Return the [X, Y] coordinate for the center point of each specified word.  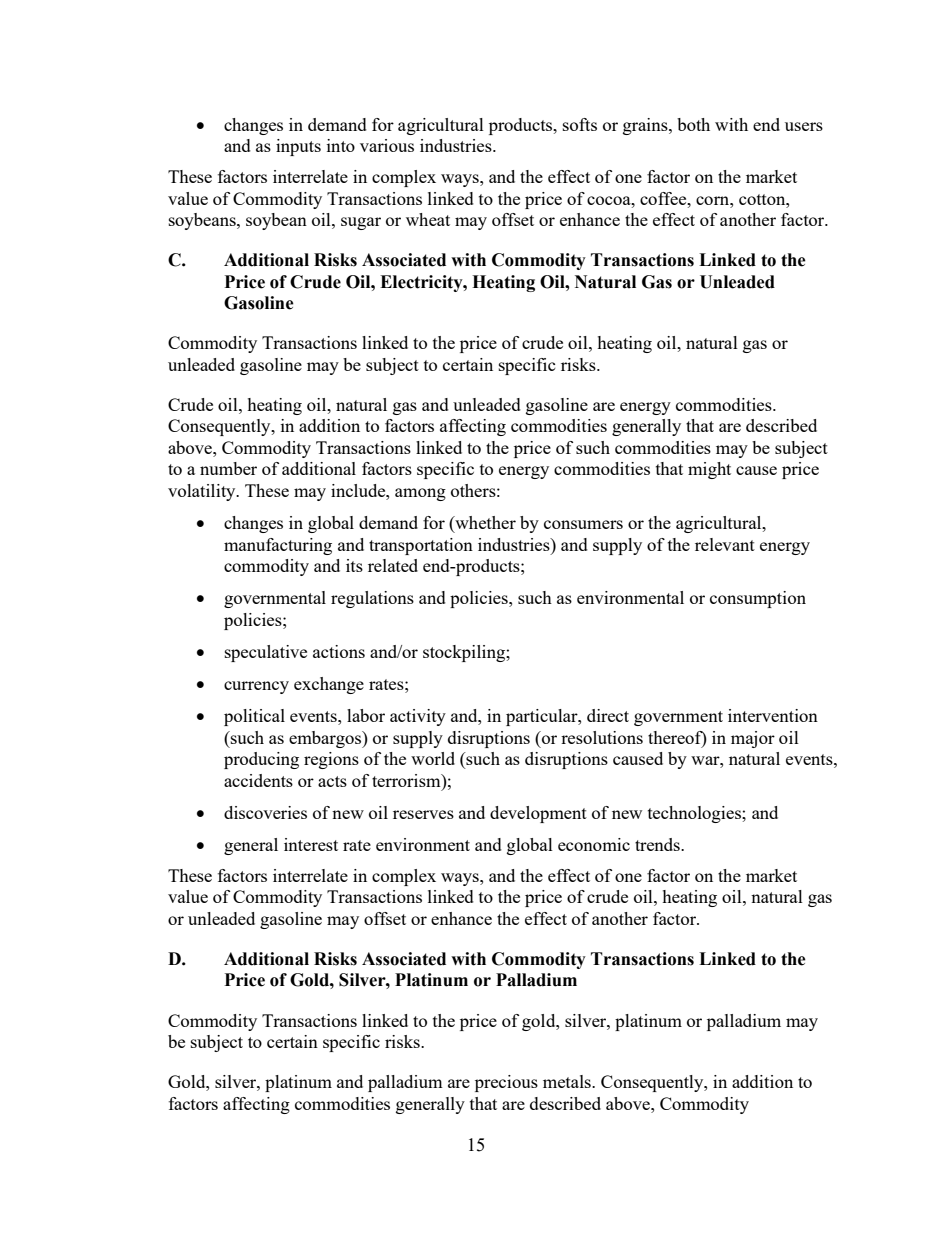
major [753, 739]
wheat [428, 219]
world [433, 758]
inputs [298, 147]
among [420, 494]
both [693, 124]
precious [506, 1083]
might [709, 470]
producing [261, 760]
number [228, 468]
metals [568, 1081]
